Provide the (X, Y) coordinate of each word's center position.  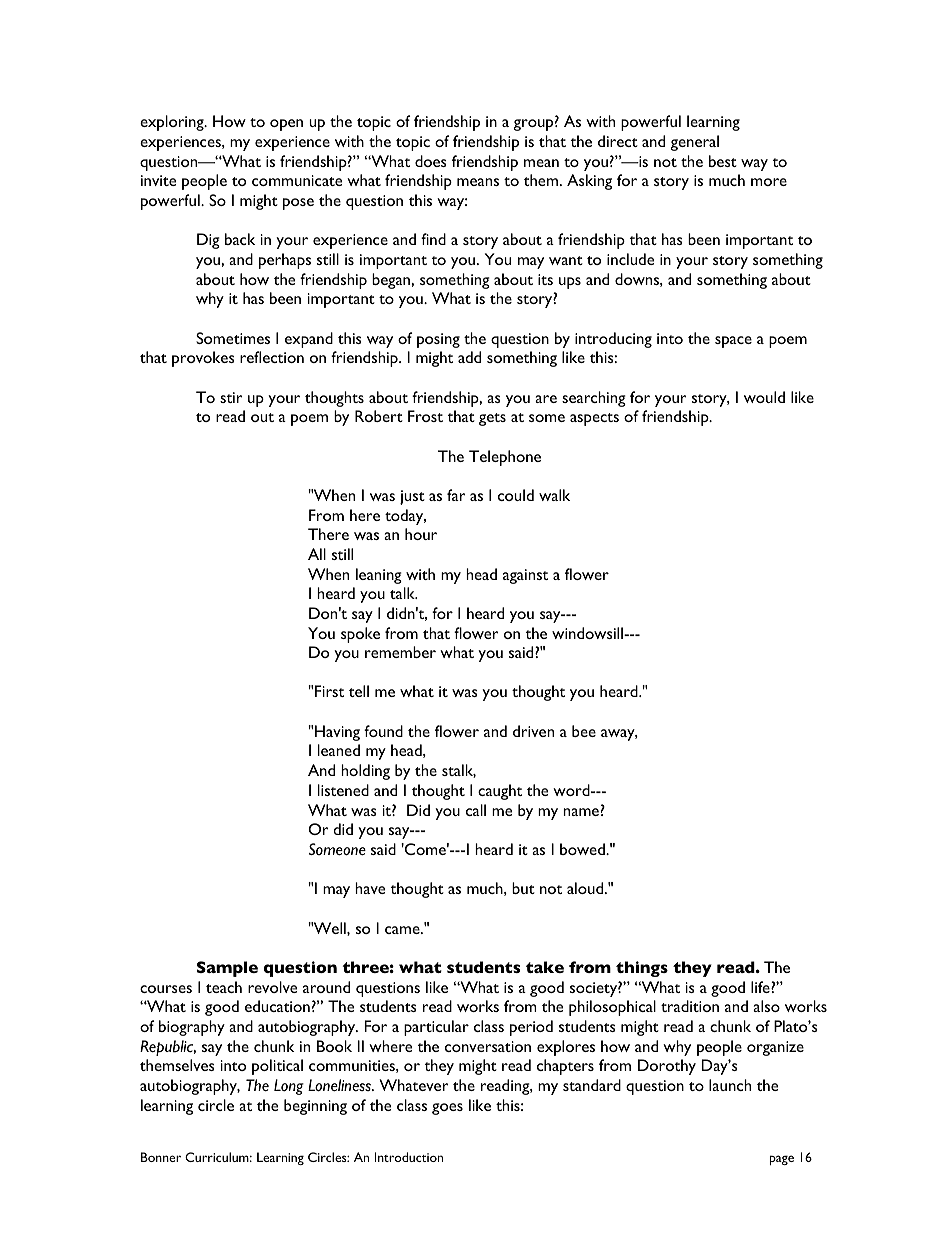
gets (492, 419)
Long (289, 1087)
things (642, 969)
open (286, 125)
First (329, 691)
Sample (227, 969)
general (694, 143)
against (525, 576)
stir (231, 397)
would (764, 397)
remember (400, 652)
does (431, 161)
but (523, 888)
